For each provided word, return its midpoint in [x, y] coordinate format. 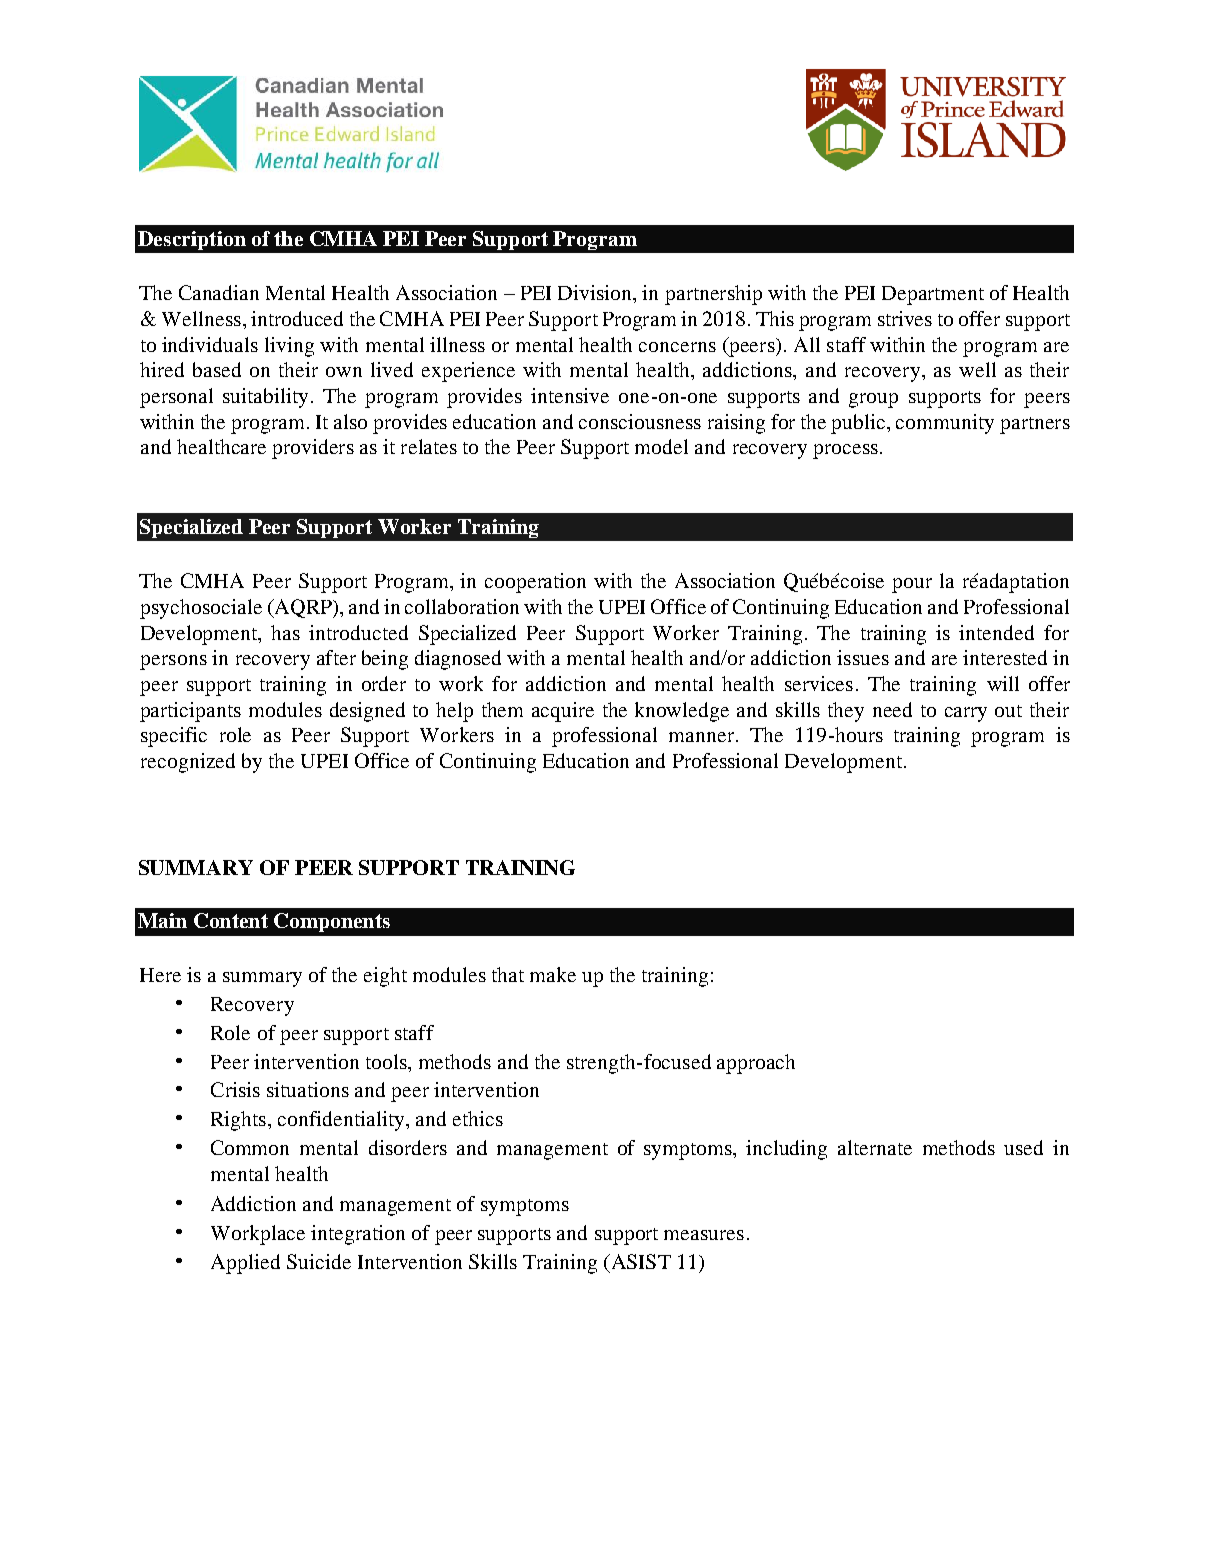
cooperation [535, 583]
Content [231, 920]
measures [704, 1235]
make [553, 974]
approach [756, 1064]
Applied [245, 1264]
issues [863, 657]
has [285, 632]
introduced [297, 318]
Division [596, 292]
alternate [875, 1147]
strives [905, 318]
